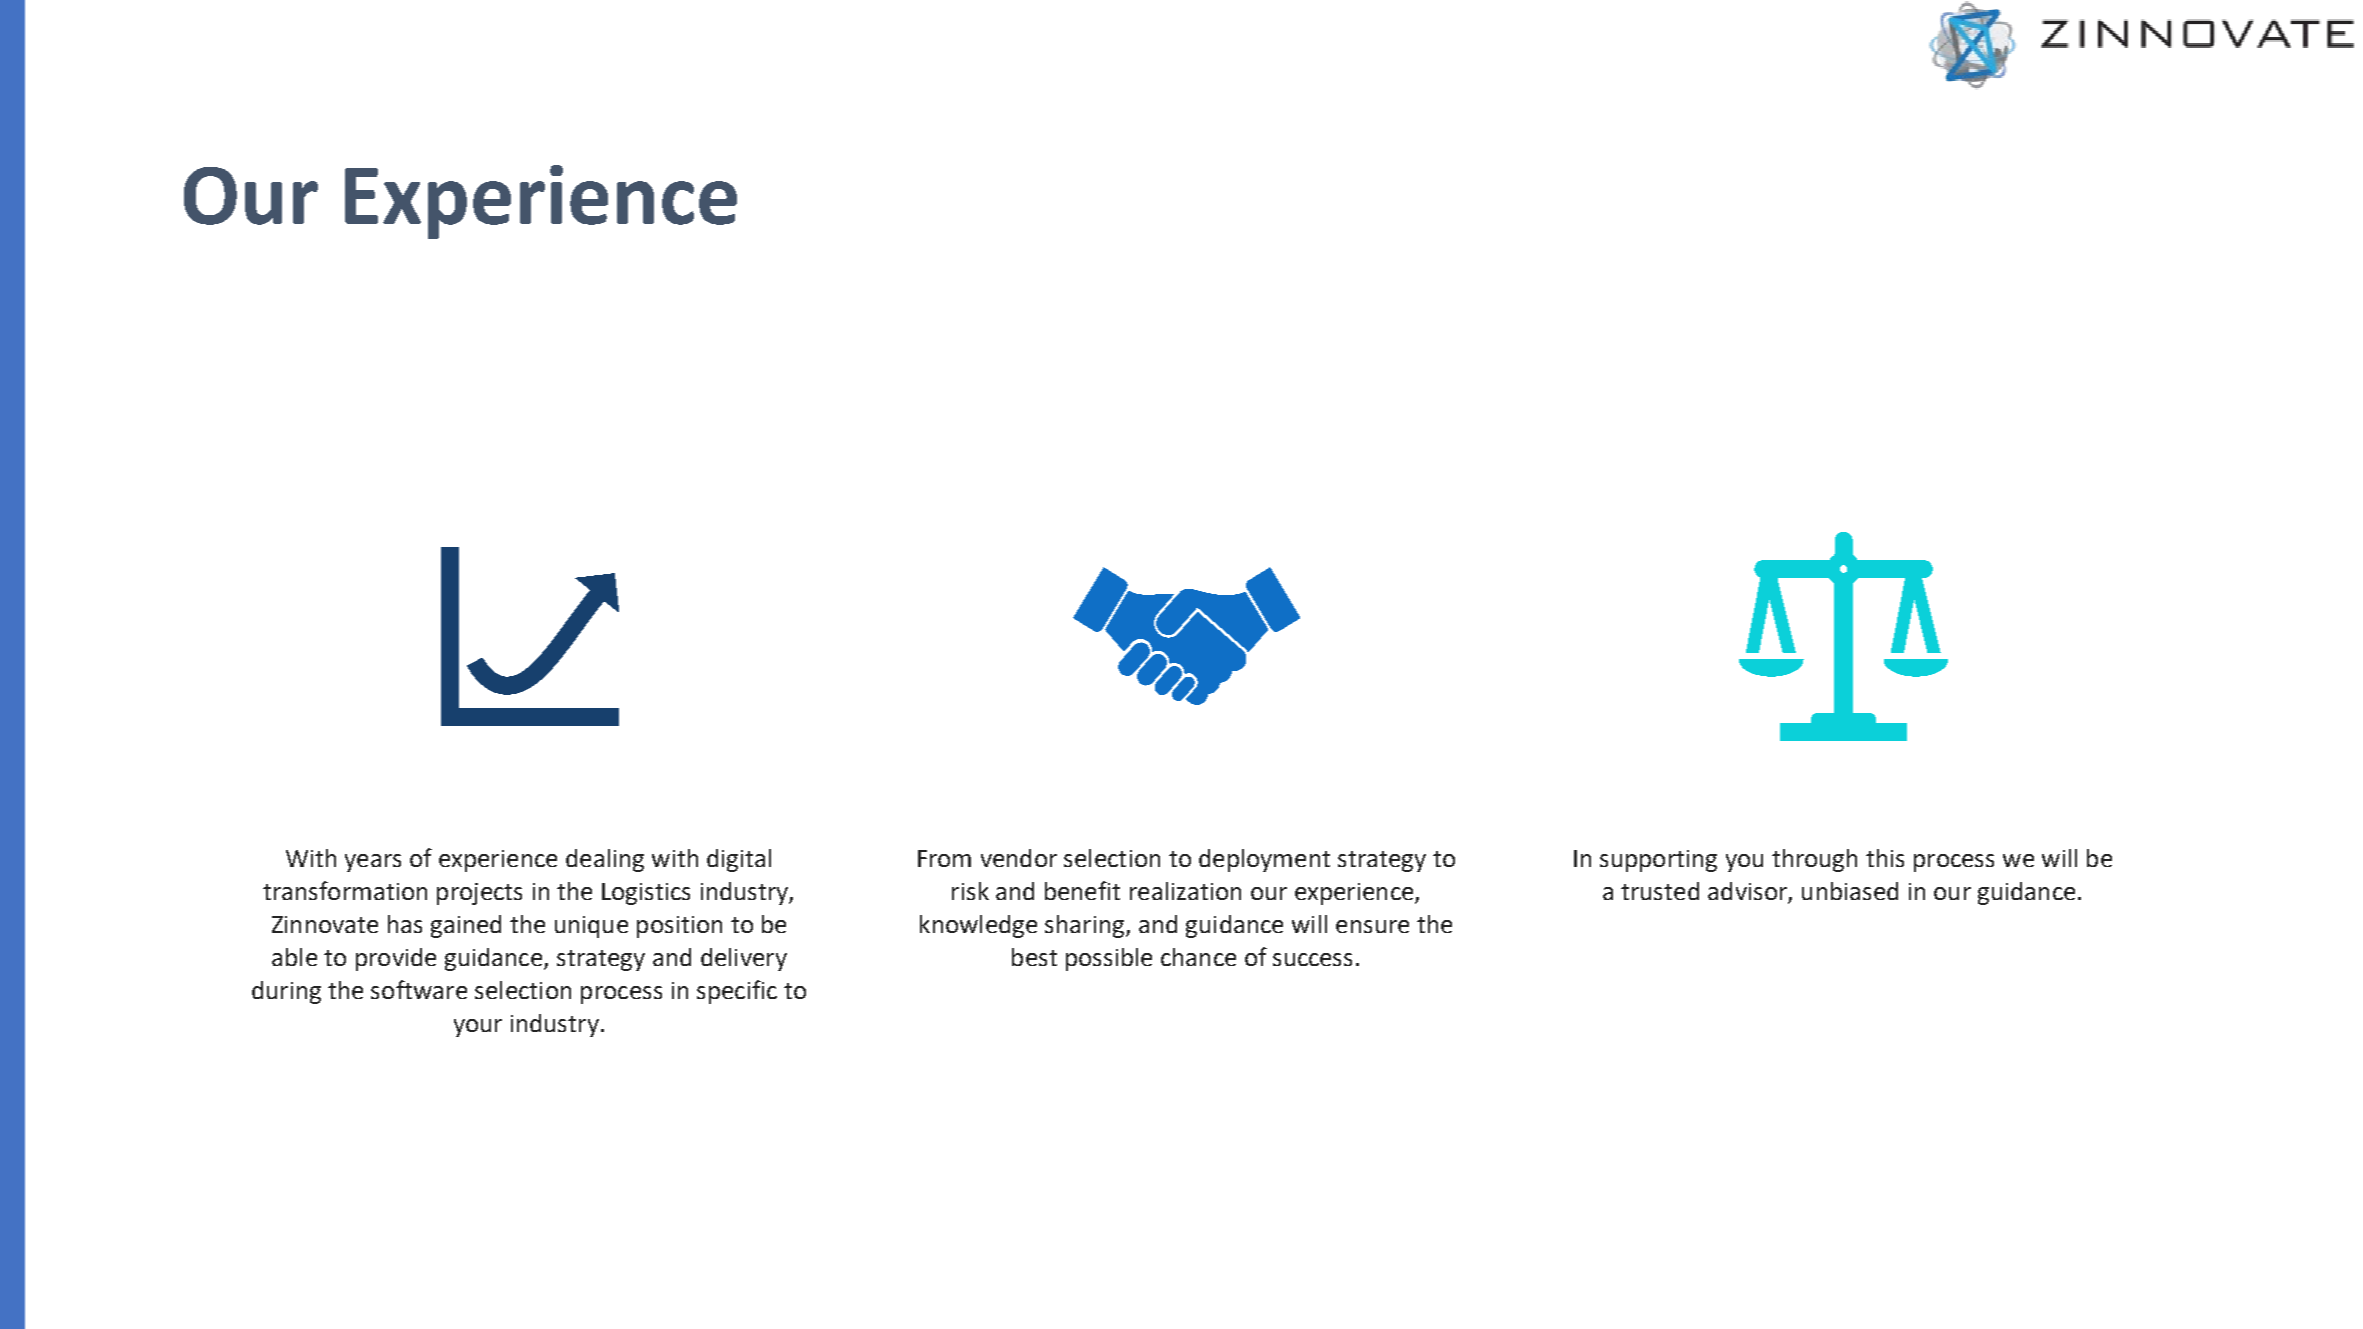 The image size is (2363, 1329). I want to click on gained, so click(466, 926).
